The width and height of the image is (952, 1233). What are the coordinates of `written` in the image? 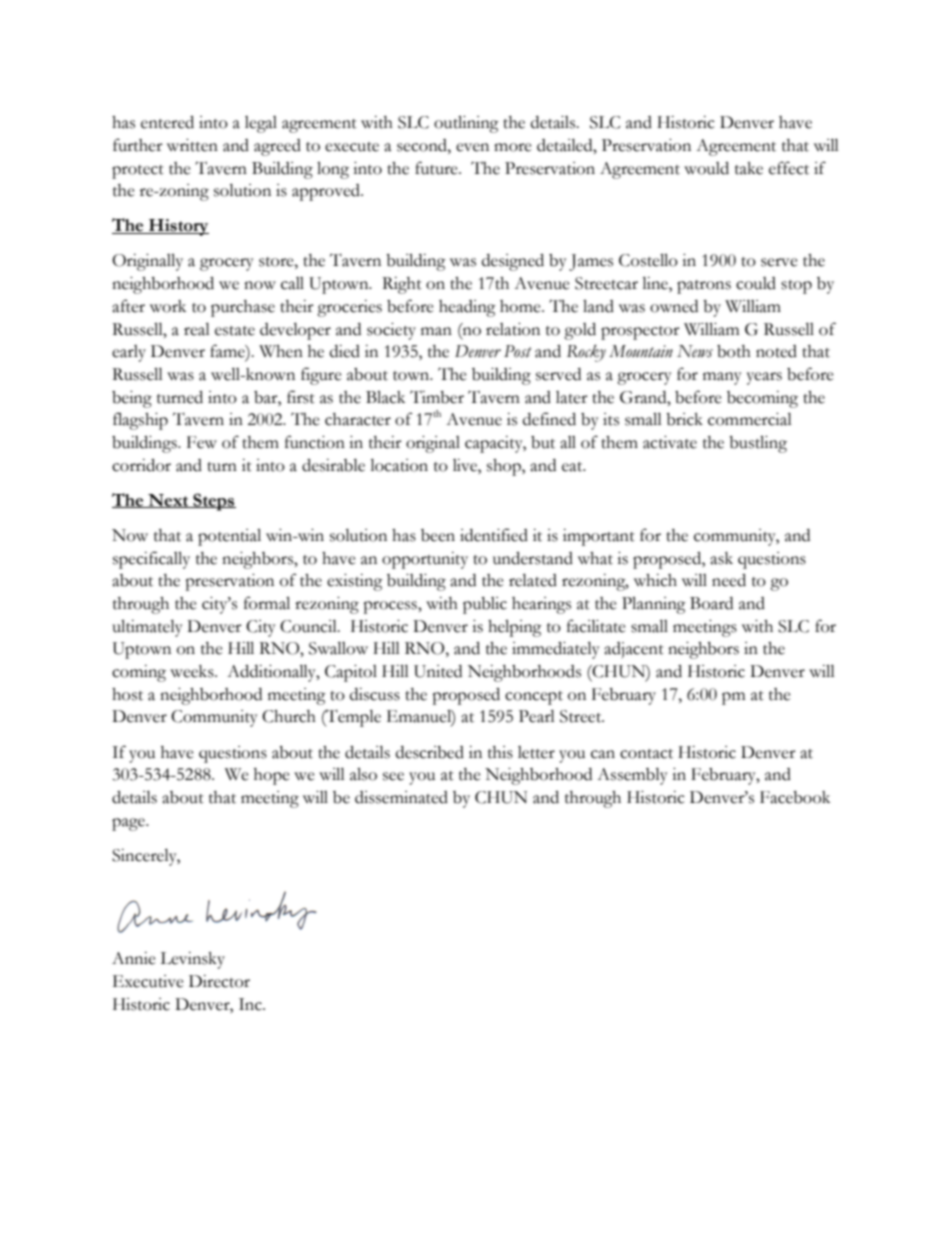 It's located at (192, 145).
